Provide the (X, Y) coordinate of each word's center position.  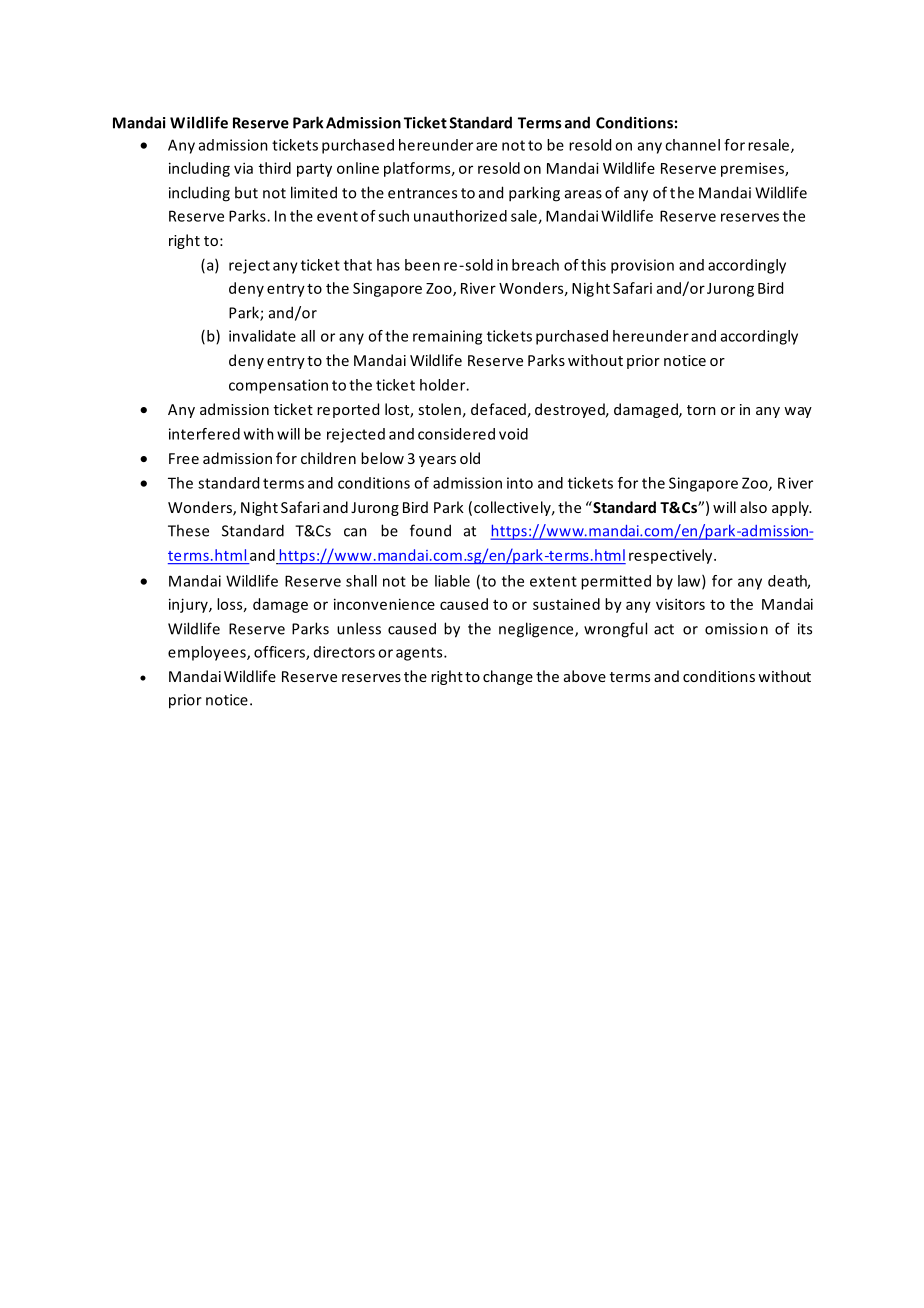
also (753, 507)
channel (692, 145)
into (520, 483)
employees (208, 653)
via (243, 168)
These (188, 530)
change (508, 677)
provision (642, 266)
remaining (447, 337)
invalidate (262, 336)
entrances (422, 193)
